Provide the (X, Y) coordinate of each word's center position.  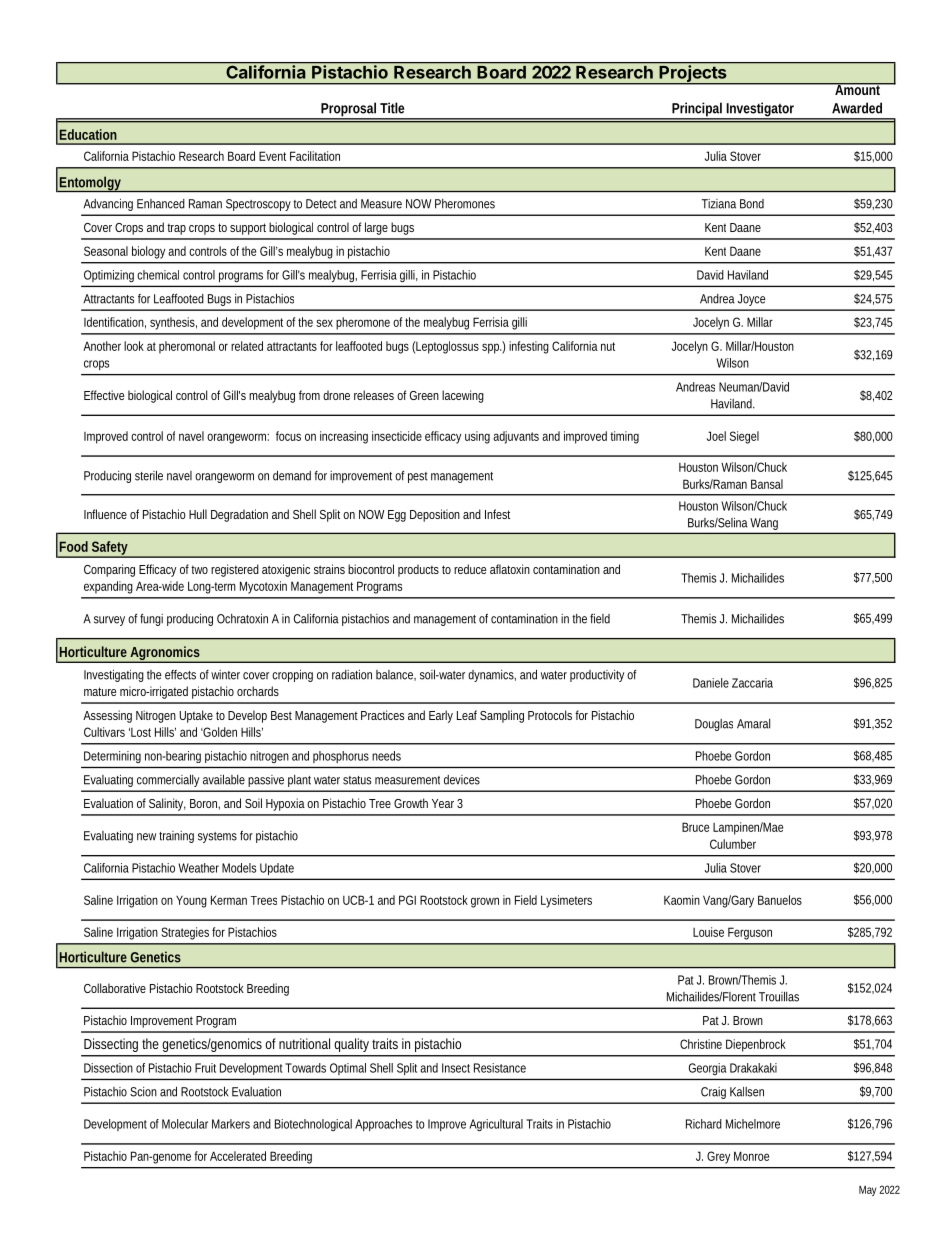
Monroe (751, 1156)
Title (392, 108)
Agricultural (496, 1125)
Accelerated (238, 1156)
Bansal (767, 484)
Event (272, 156)
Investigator (760, 110)
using (477, 437)
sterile (149, 475)
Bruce (695, 827)
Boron (204, 803)
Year (443, 803)
